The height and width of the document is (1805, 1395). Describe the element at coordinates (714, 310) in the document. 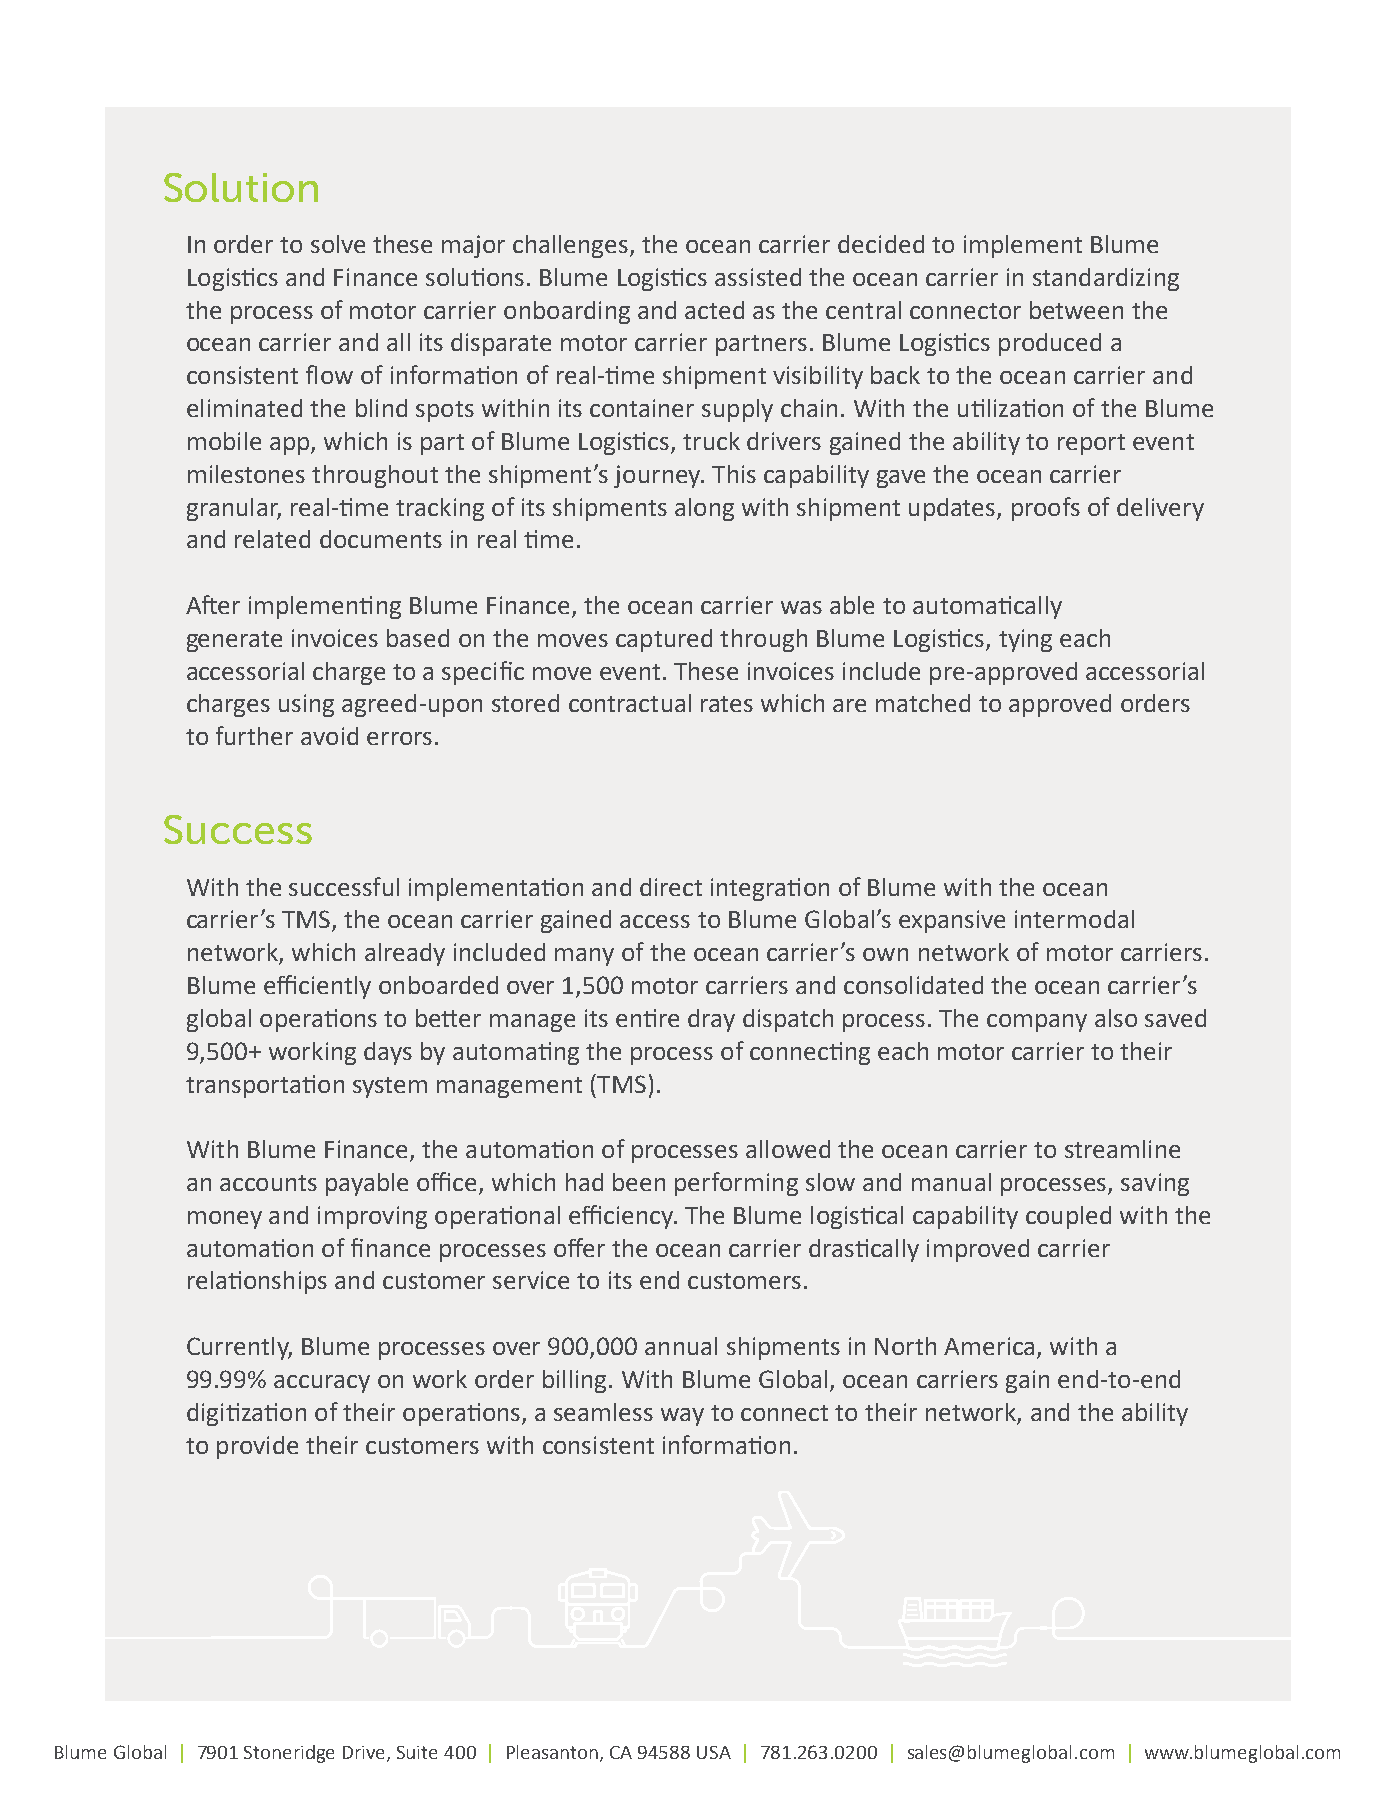

I see `acted` at that location.
